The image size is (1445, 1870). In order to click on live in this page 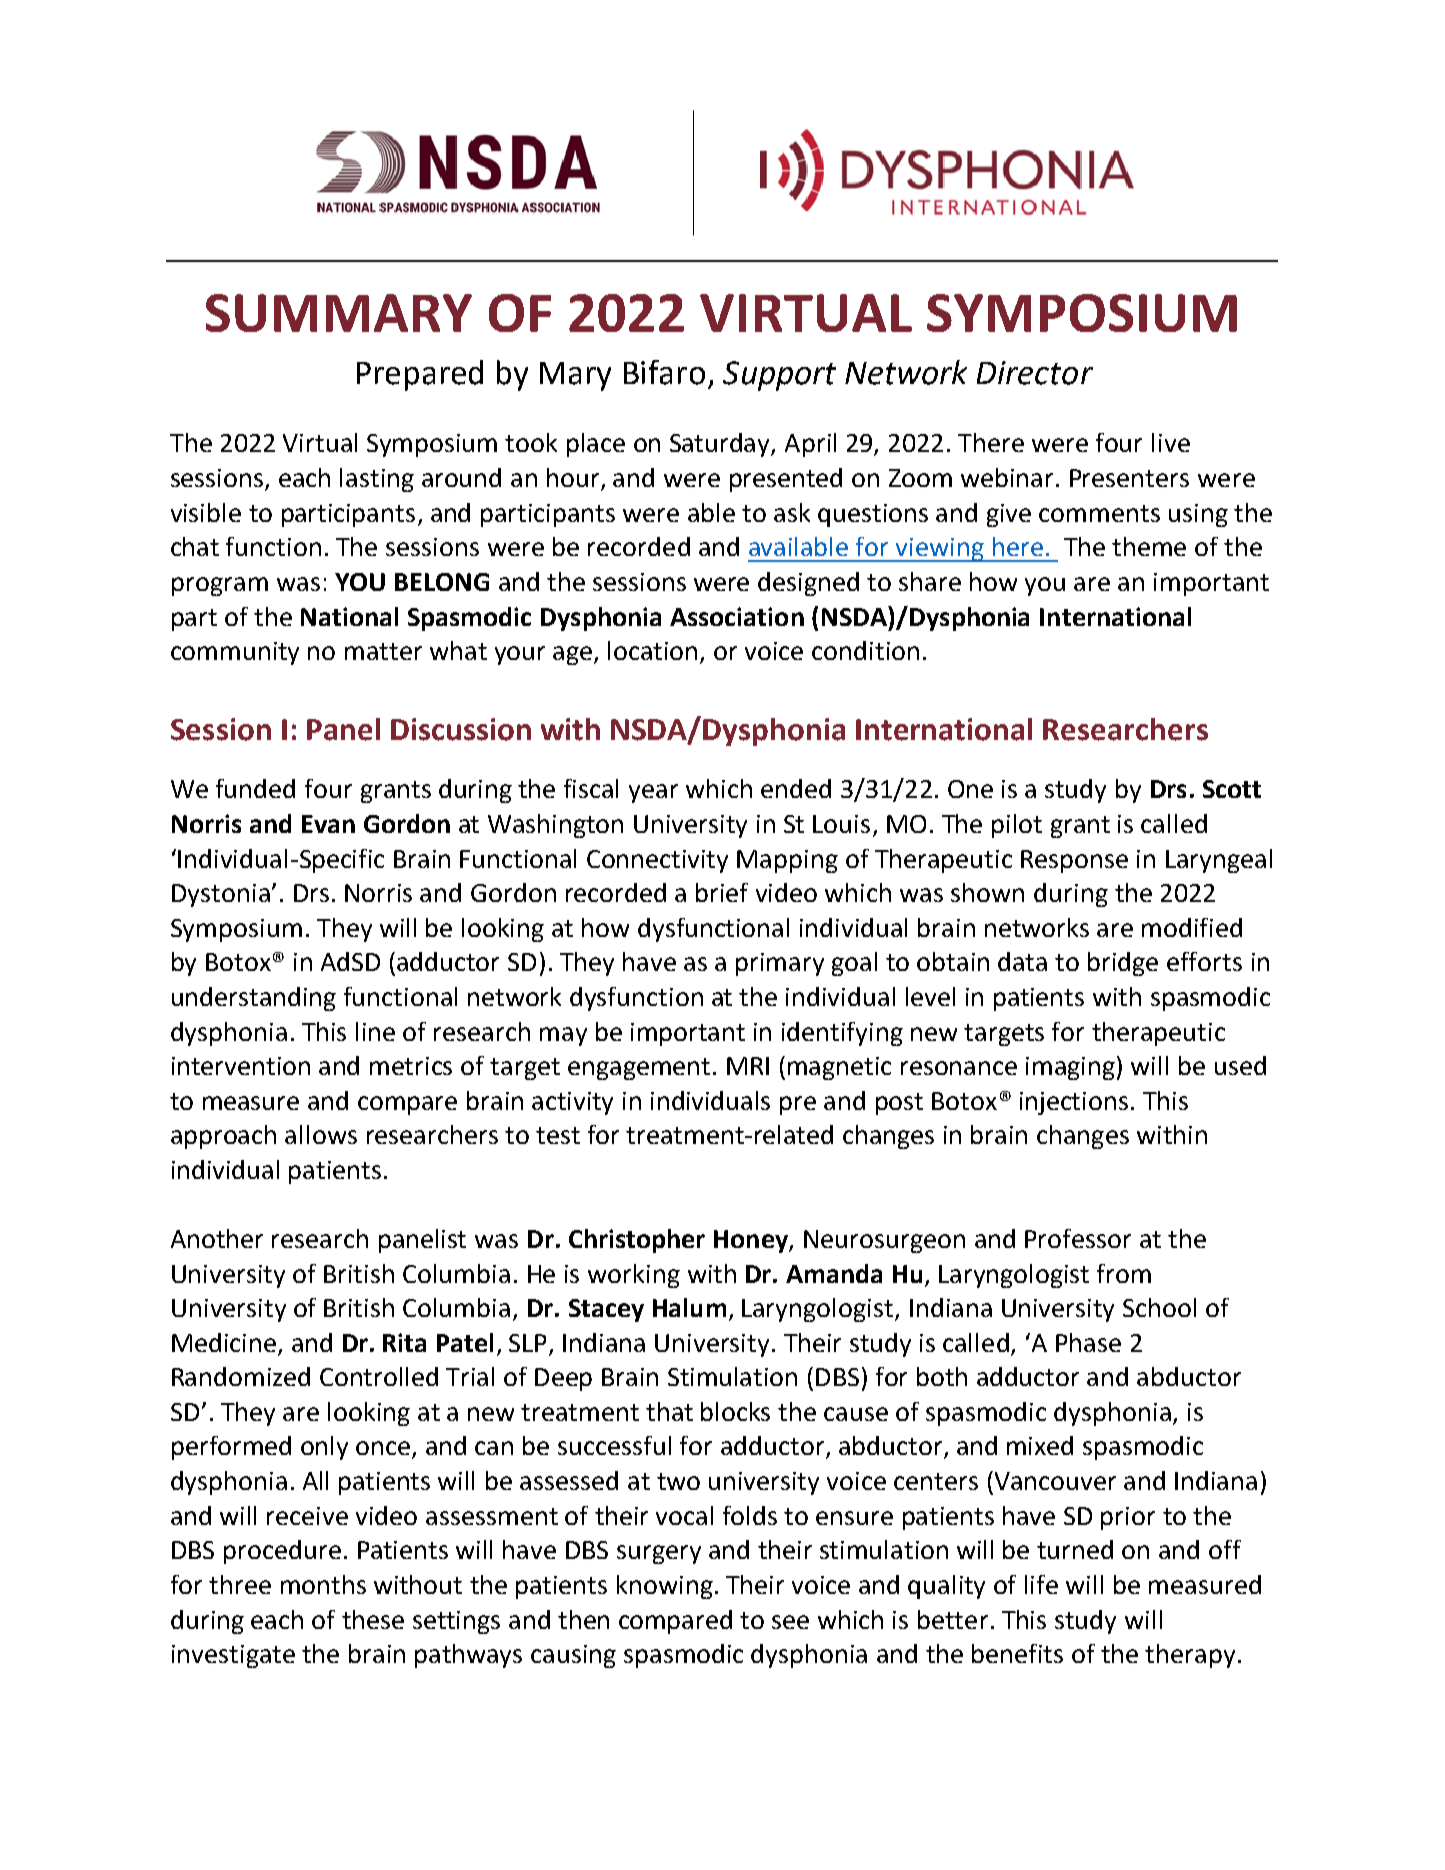, I will do `click(1171, 442)`.
